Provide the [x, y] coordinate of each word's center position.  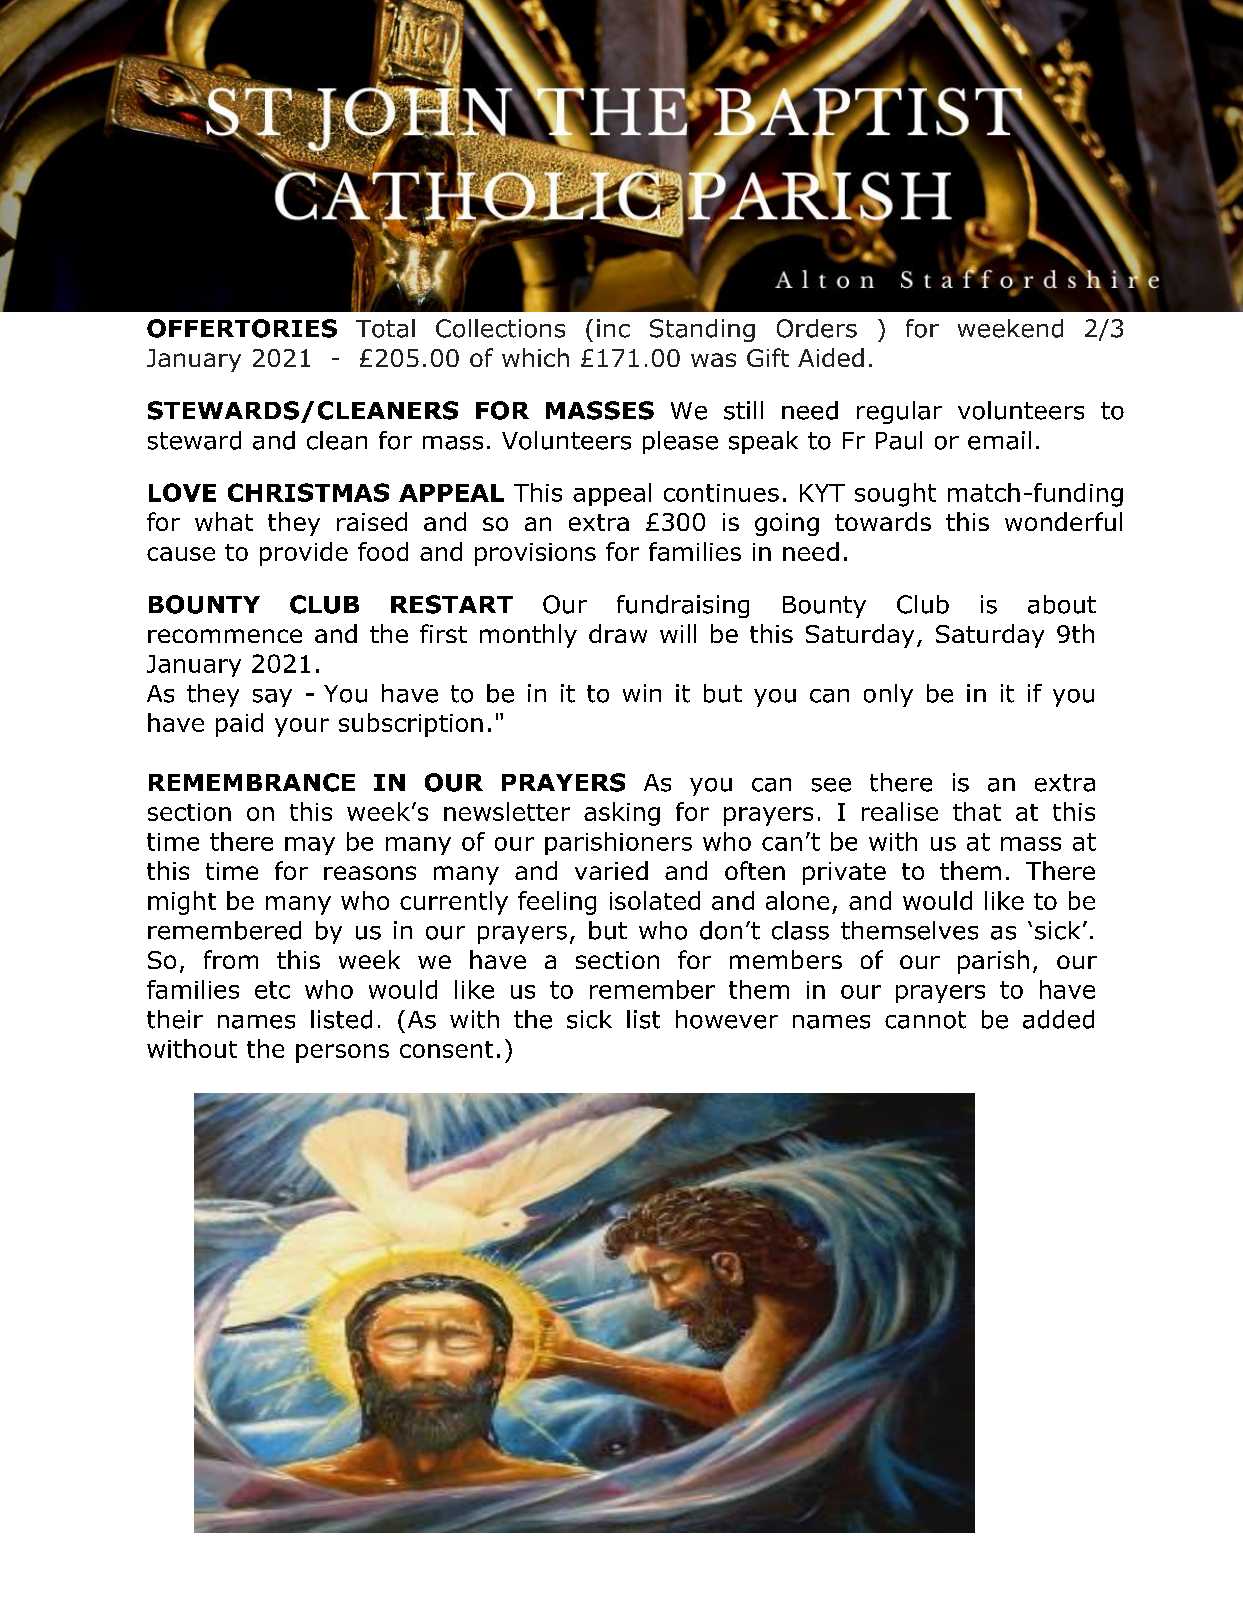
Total [385, 328]
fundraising [683, 606]
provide [304, 554]
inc [613, 328]
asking [622, 814]
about [1062, 604]
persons [342, 1053]
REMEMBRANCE [252, 782]
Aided [831, 357]
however [727, 1019]
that [977, 811]
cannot [925, 1020]
